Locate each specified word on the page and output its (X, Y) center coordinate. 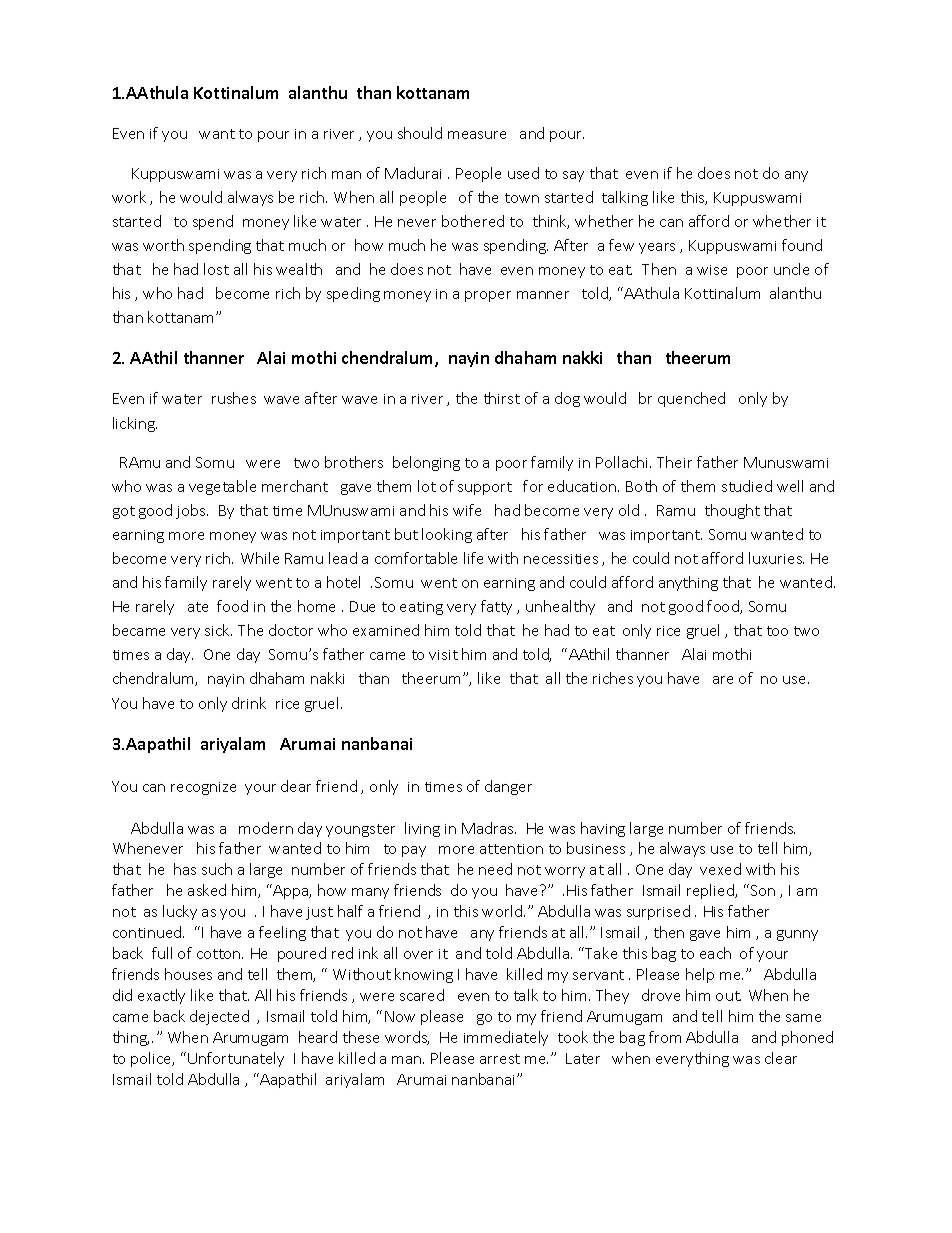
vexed (720, 869)
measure (477, 135)
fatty (496, 607)
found (802, 245)
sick (218, 630)
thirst (502, 398)
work (129, 197)
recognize (203, 788)
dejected (219, 1017)
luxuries (776, 558)
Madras (489, 828)
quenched (691, 399)
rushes (234, 398)
